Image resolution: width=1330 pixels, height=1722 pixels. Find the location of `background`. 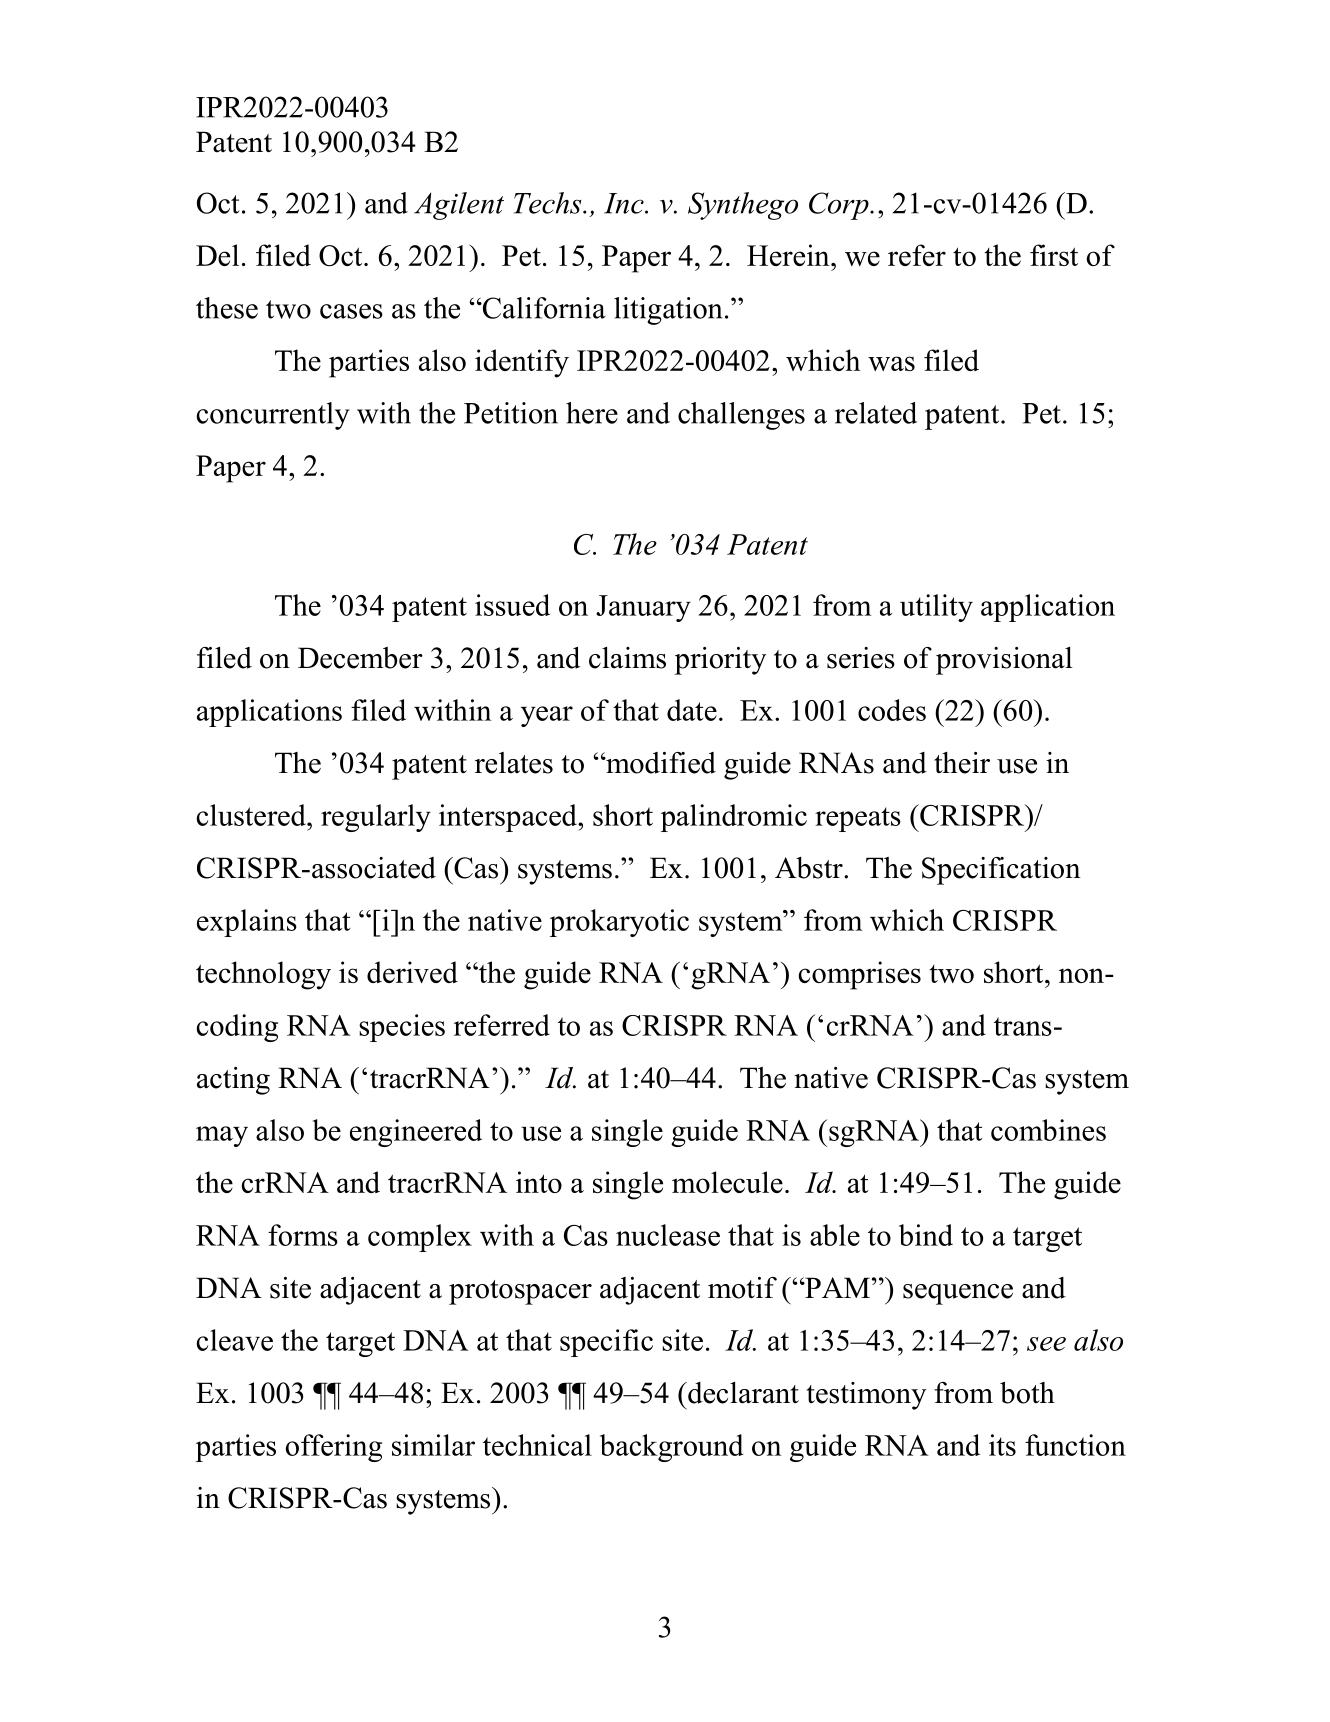

background is located at coordinates (672, 1448).
